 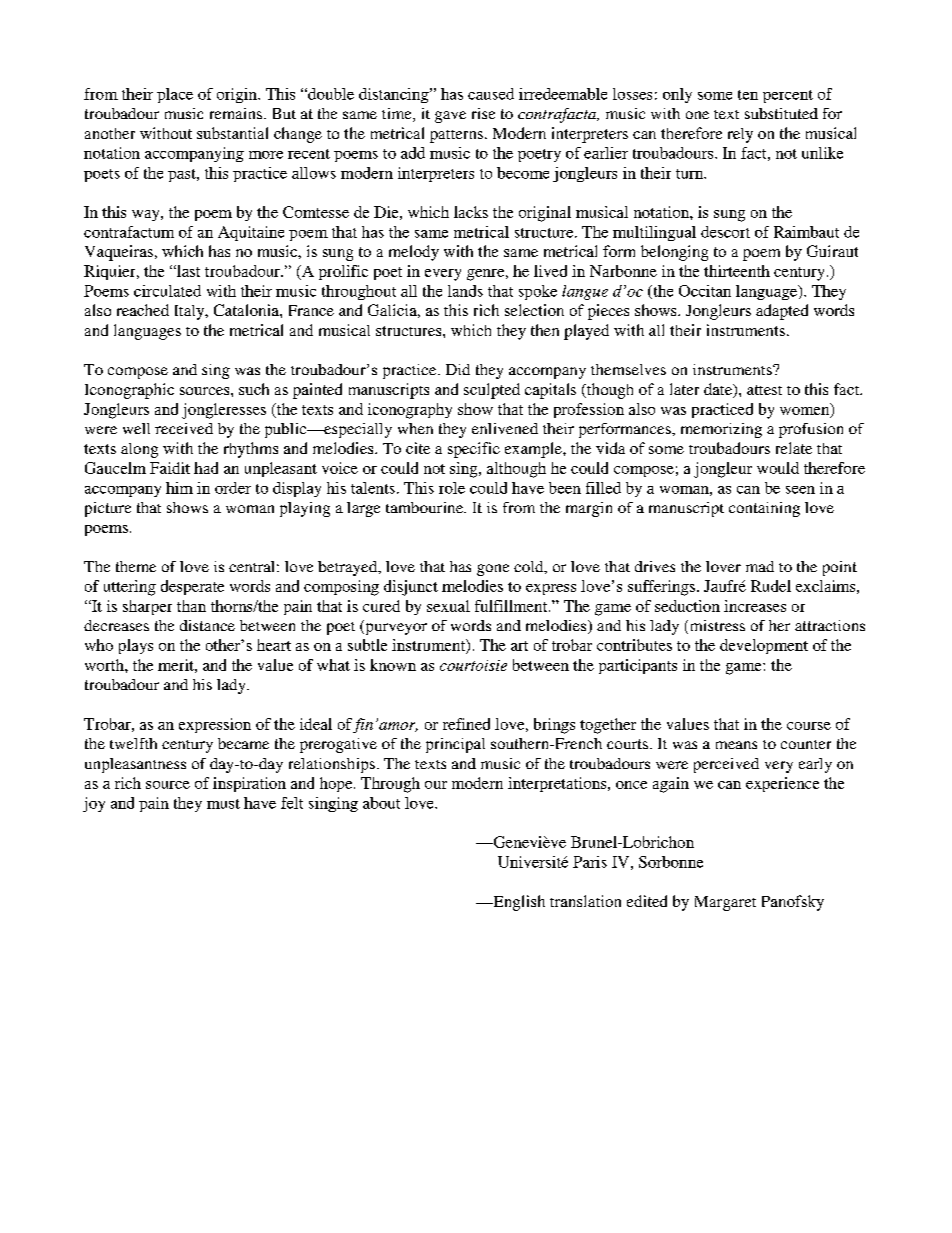 What do you see at coordinates (450, 117) in the screenshot?
I see `gave` at bounding box center [450, 117].
